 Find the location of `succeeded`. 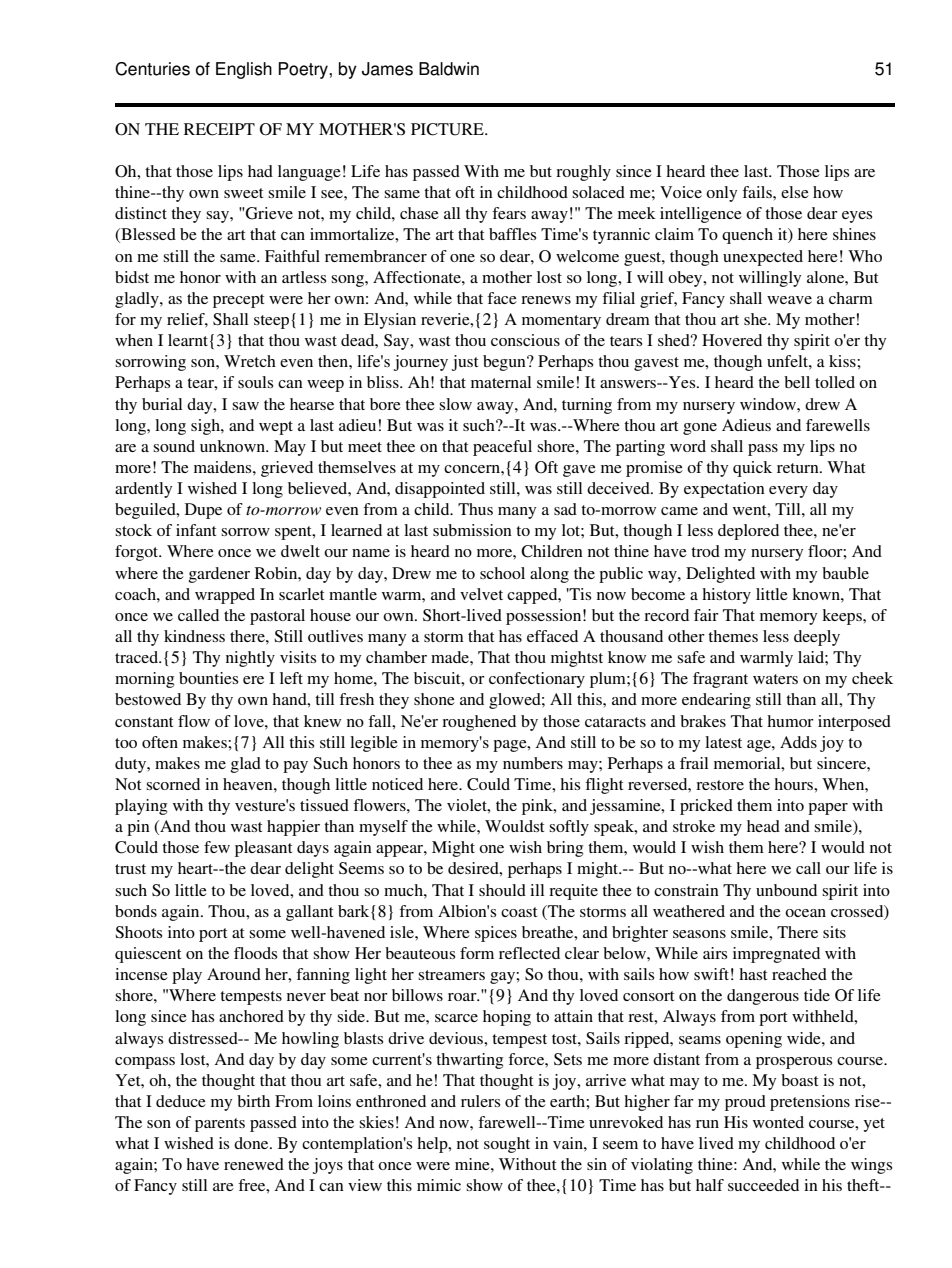

succeeded is located at coordinates (763, 1185).
